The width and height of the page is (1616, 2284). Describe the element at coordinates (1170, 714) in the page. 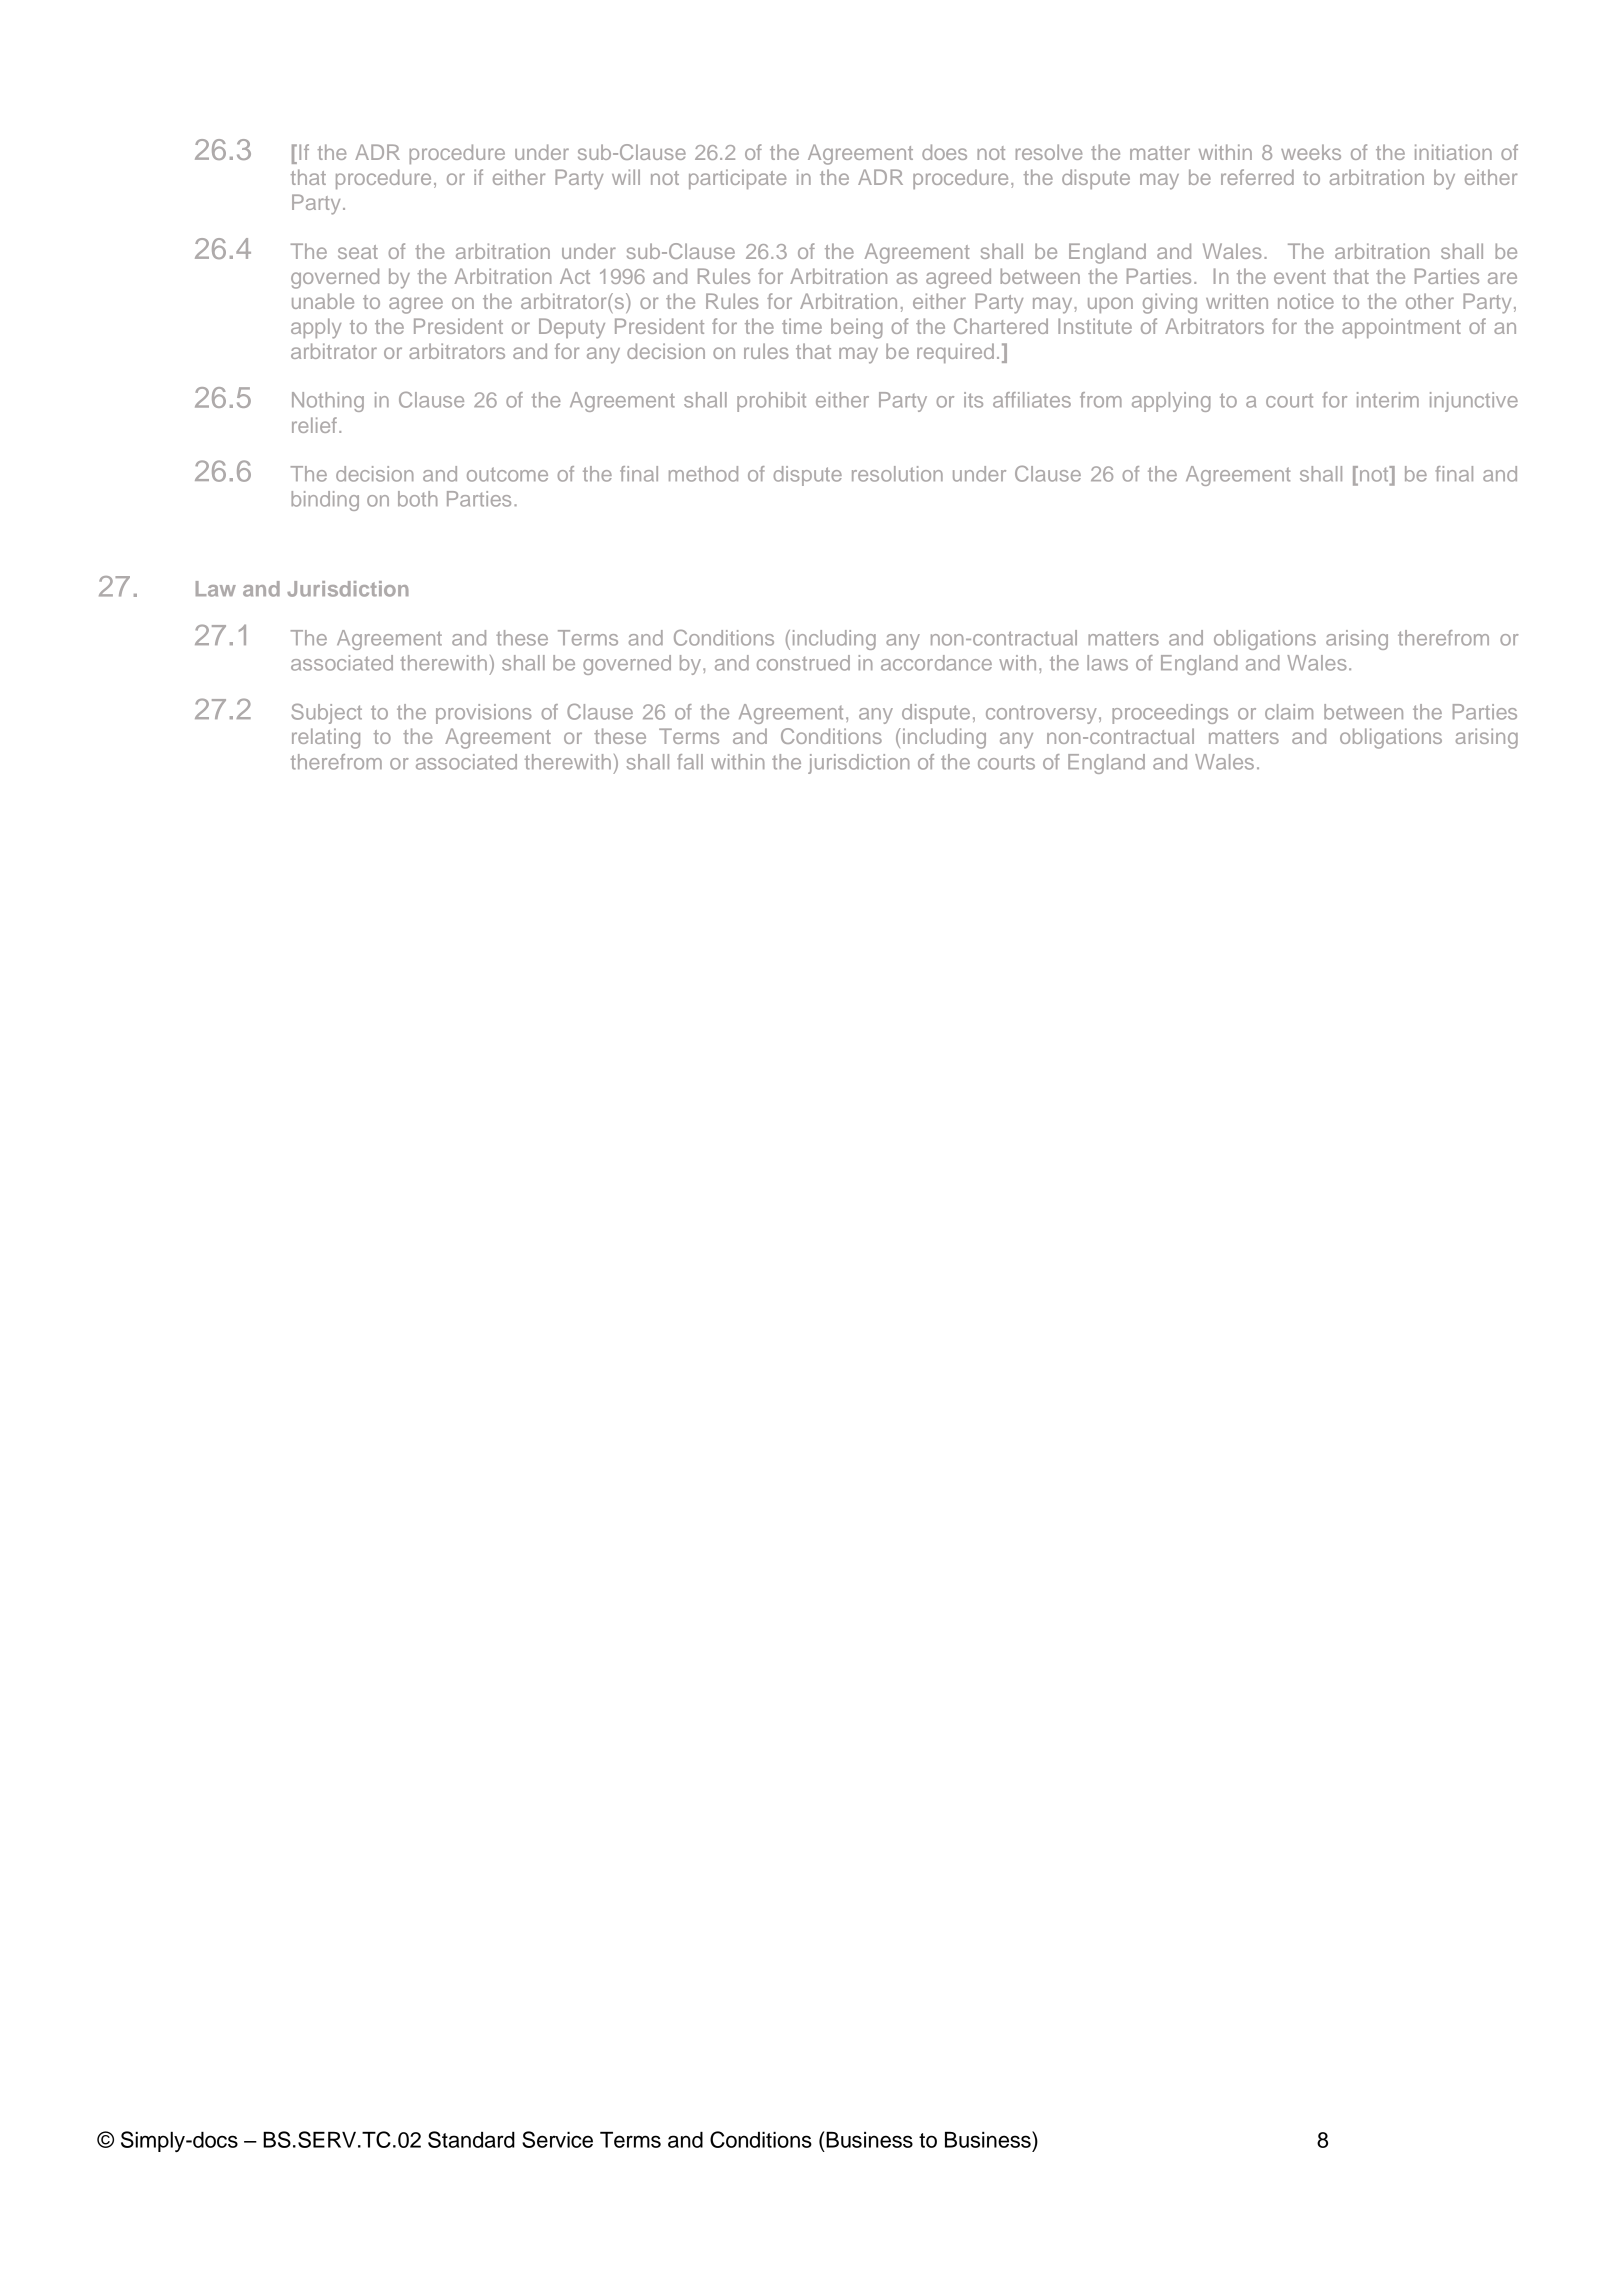

I see `proceedings` at that location.
